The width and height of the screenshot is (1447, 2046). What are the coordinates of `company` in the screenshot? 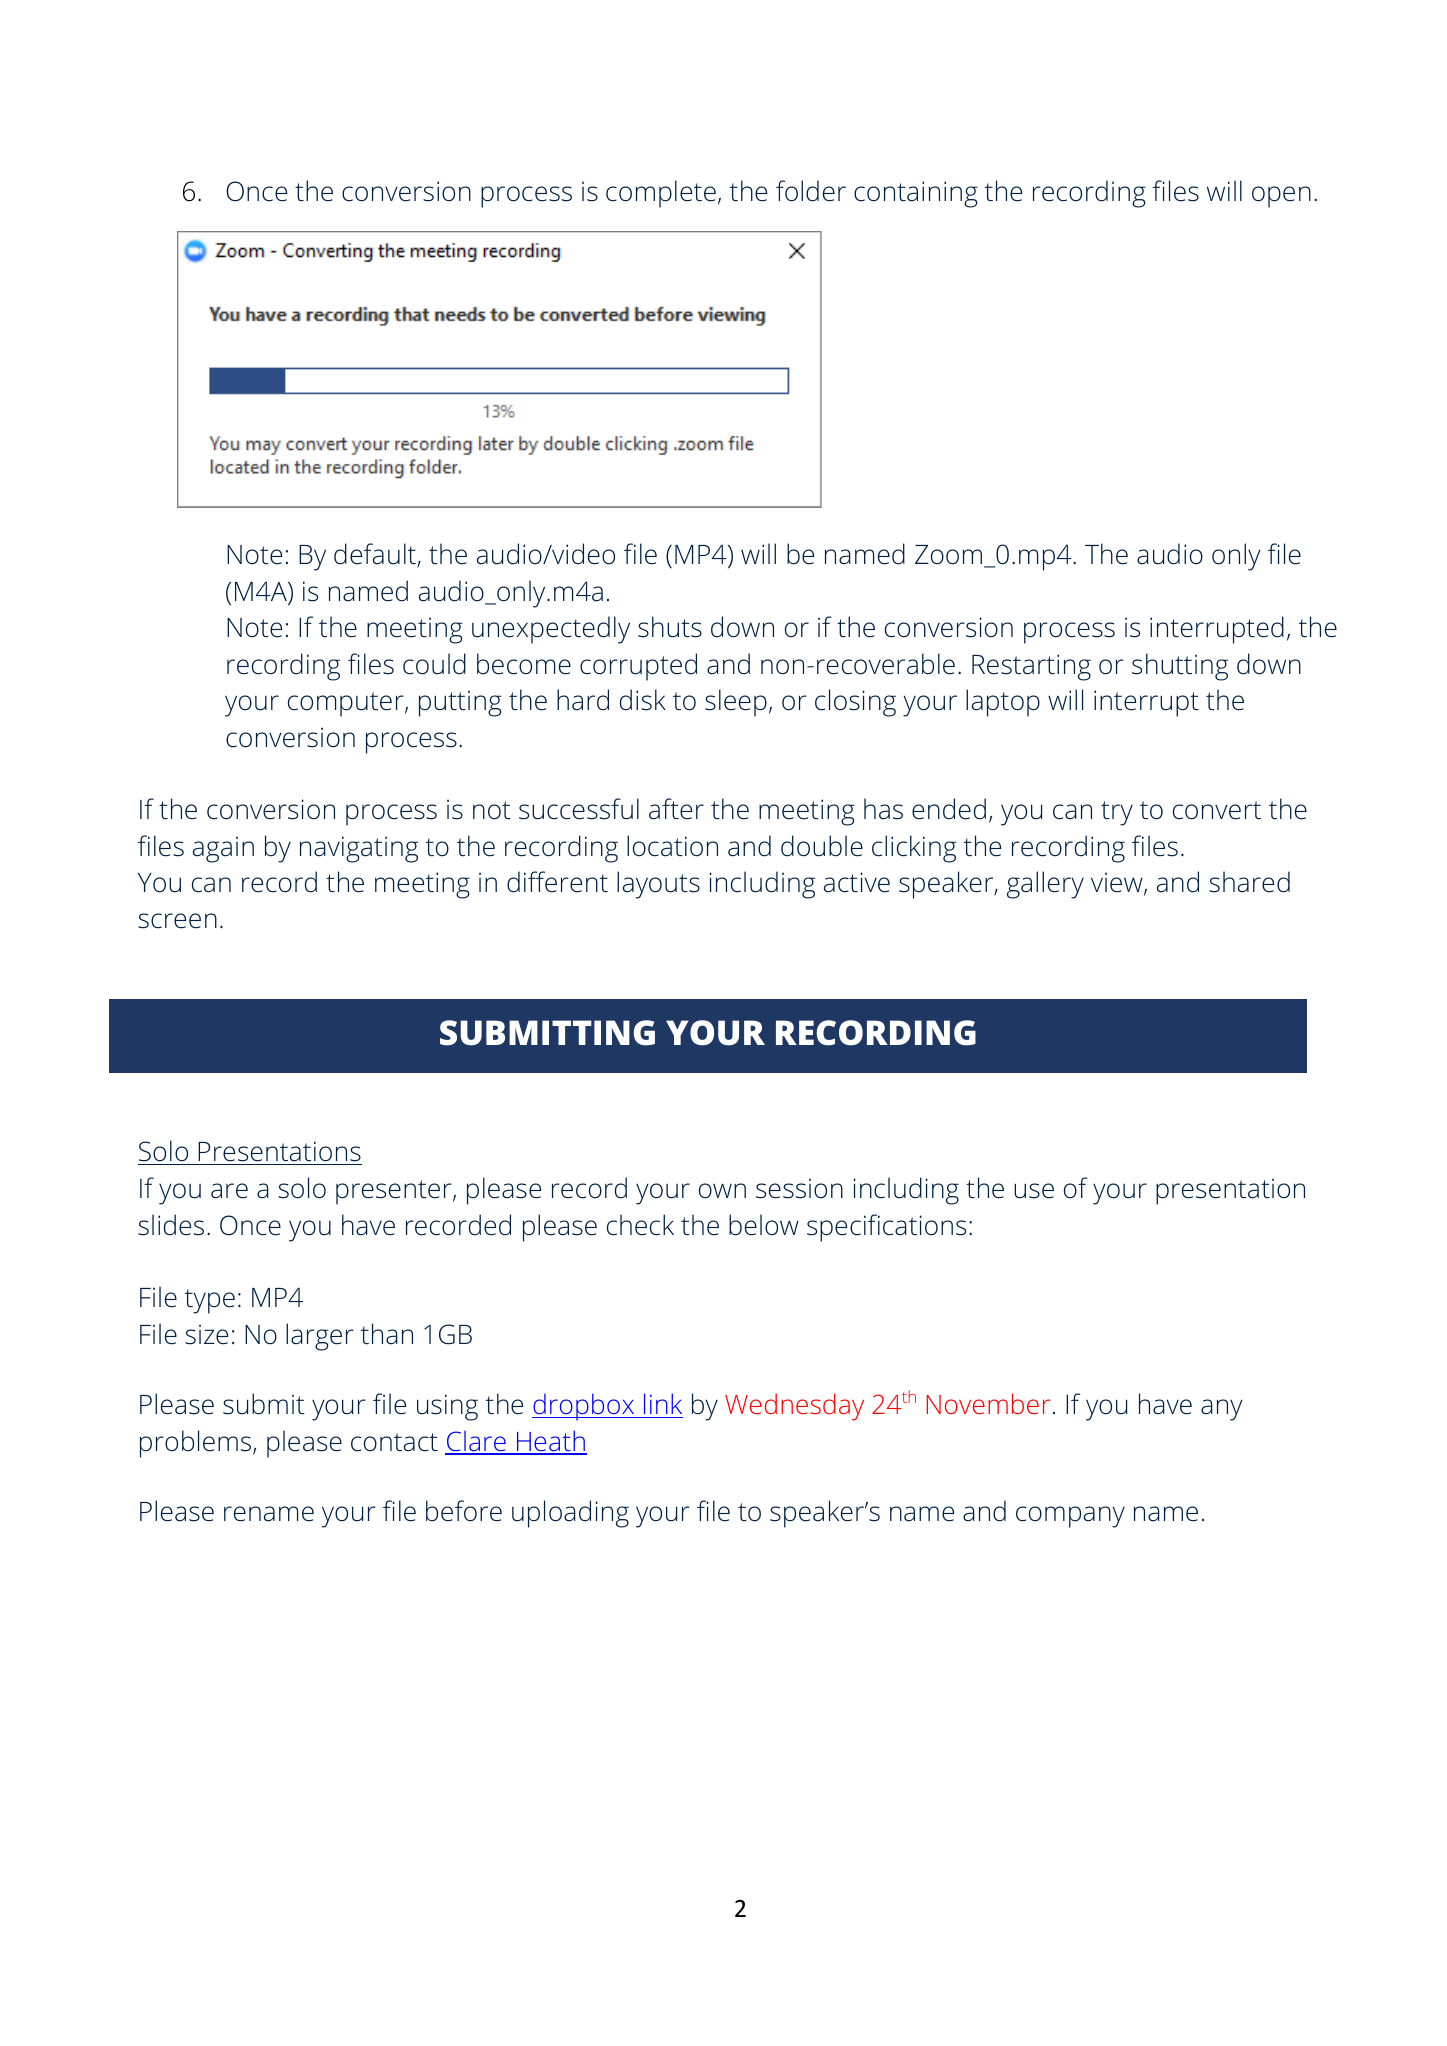 It's located at (1070, 1517).
